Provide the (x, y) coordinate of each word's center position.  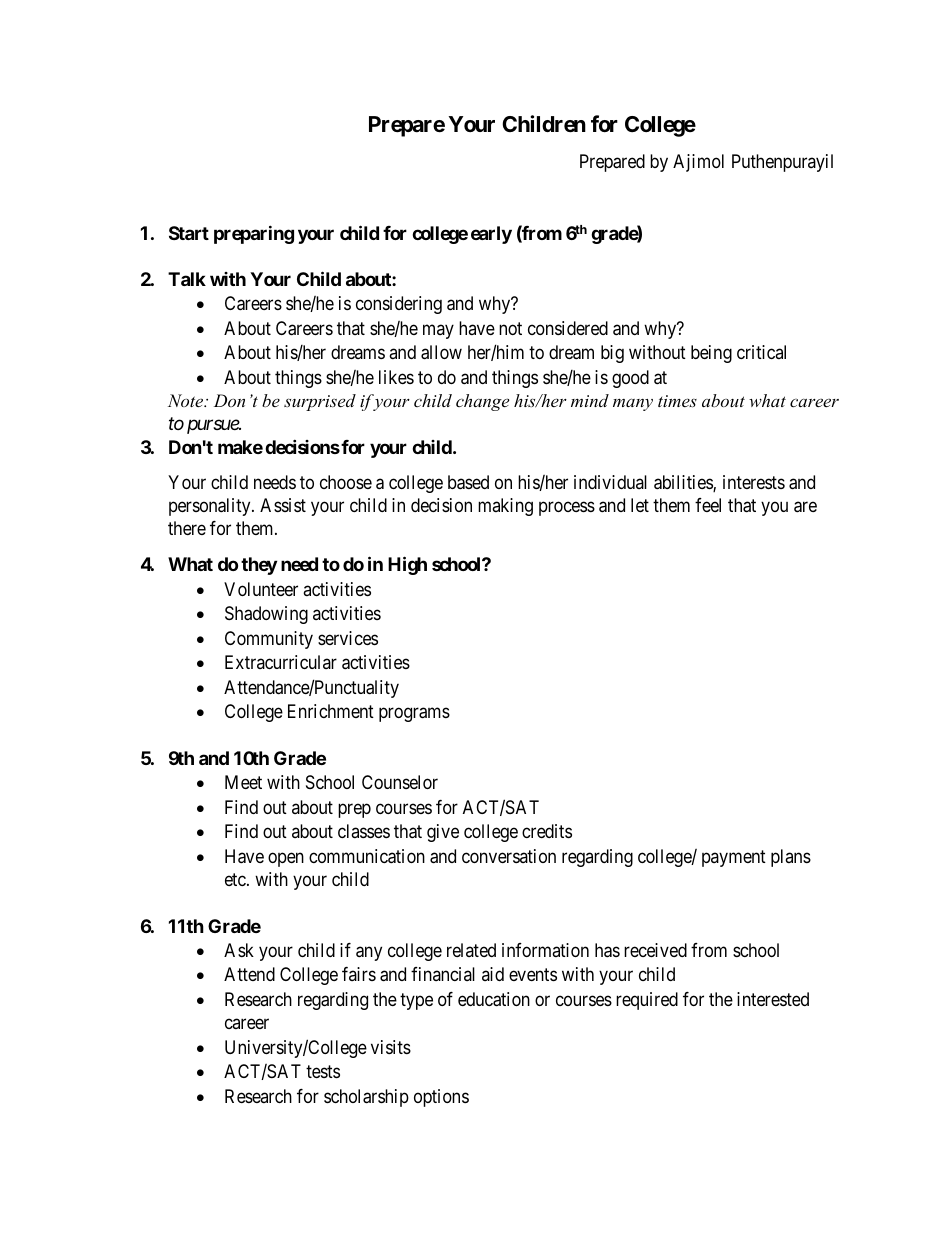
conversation (509, 856)
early (491, 235)
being (711, 354)
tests (323, 1071)
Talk (187, 279)
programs (414, 715)
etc (236, 879)
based (468, 482)
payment (734, 858)
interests (754, 482)
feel (708, 505)
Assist (283, 505)
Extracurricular (281, 662)
